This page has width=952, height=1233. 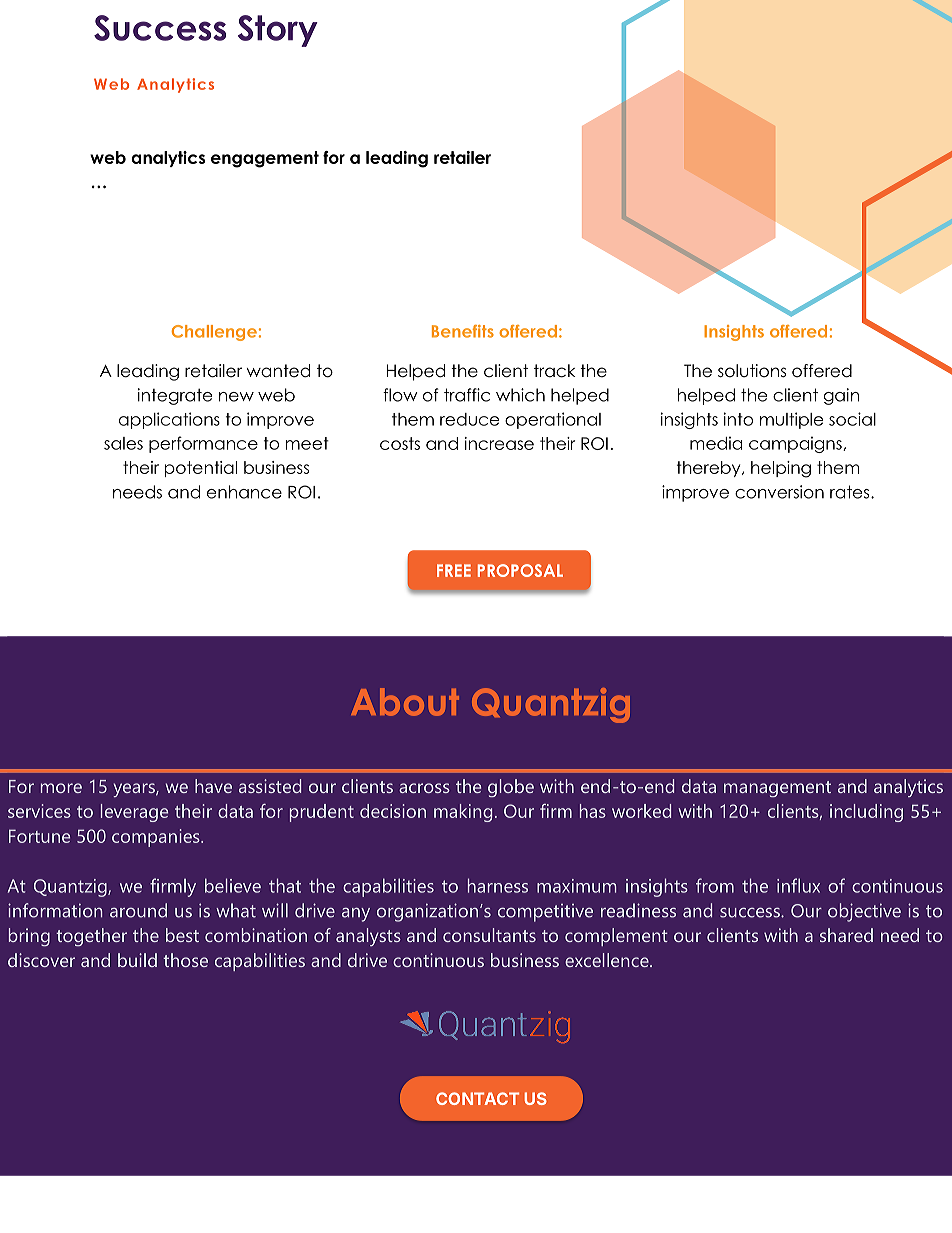 I want to click on conversion, so click(x=779, y=492).
